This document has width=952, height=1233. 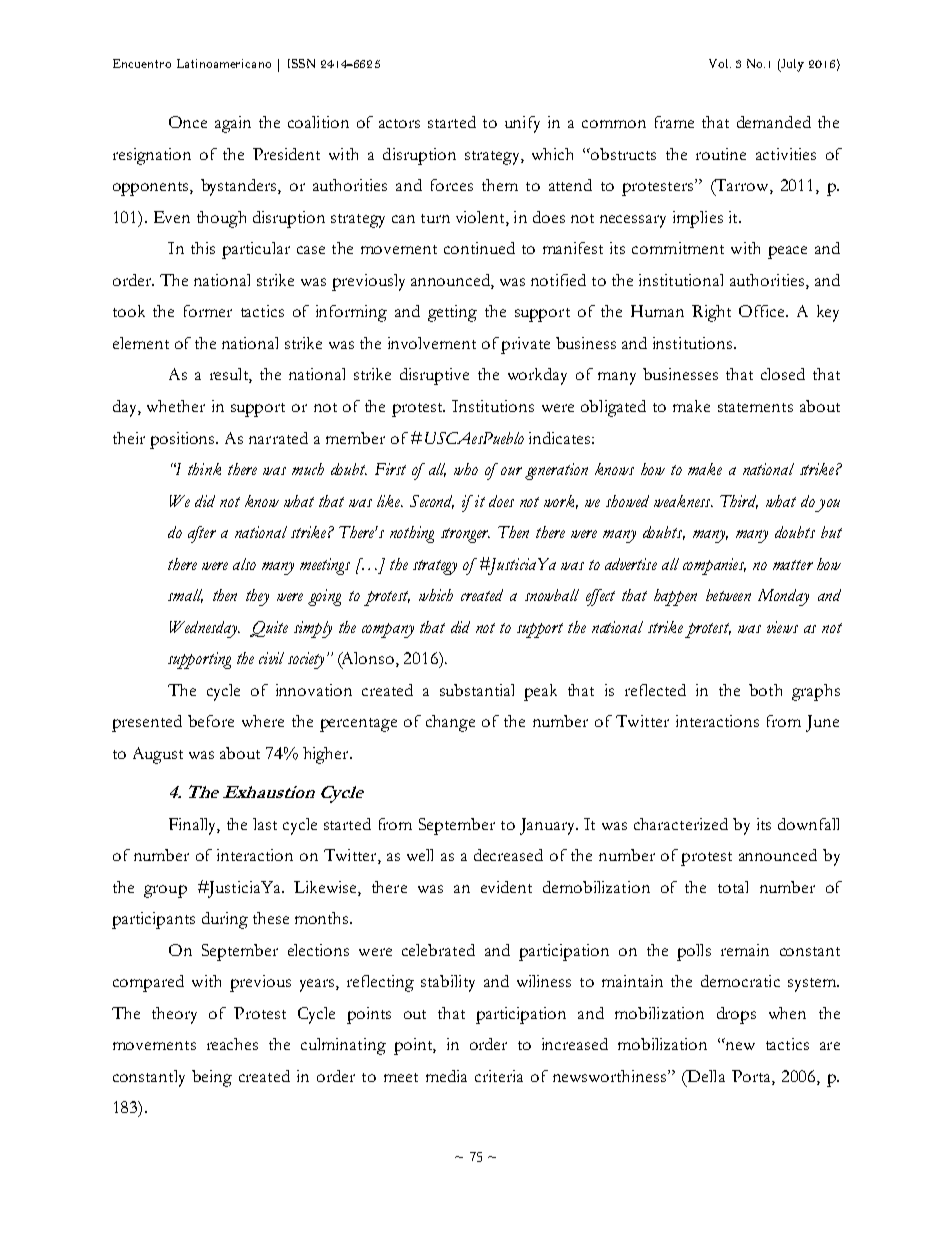 What do you see at coordinates (434, 376) in the document?
I see `disruptive` at bounding box center [434, 376].
